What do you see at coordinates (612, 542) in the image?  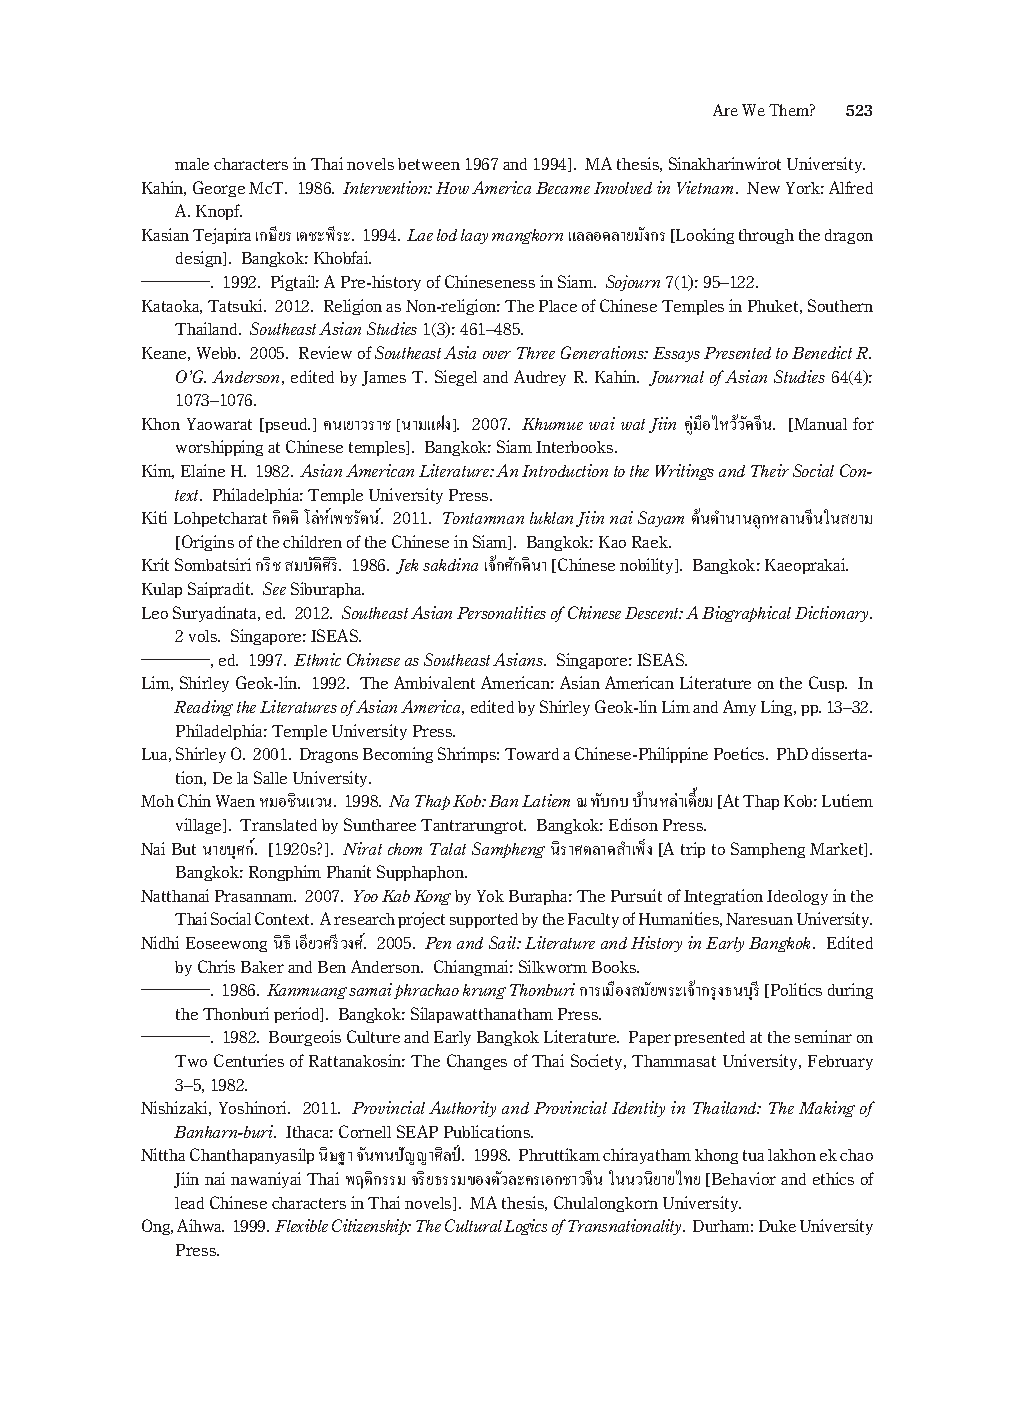 I see `Kao` at bounding box center [612, 542].
